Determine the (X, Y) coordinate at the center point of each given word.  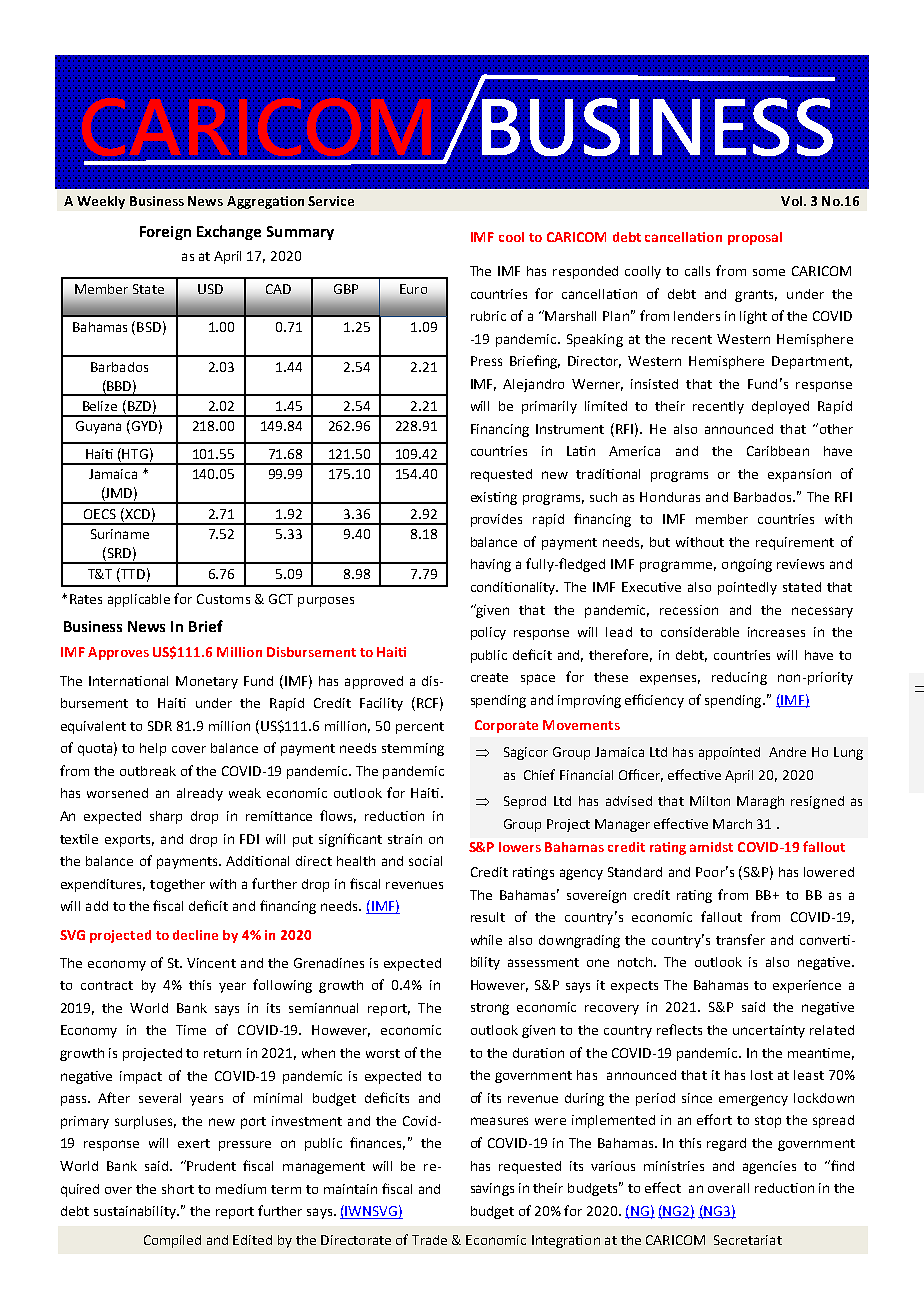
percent (420, 728)
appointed (729, 753)
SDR (160, 726)
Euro (413, 289)
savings (492, 1189)
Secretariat (748, 1240)
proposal (755, 238)
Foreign (165, 233)
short (178, 1189)
